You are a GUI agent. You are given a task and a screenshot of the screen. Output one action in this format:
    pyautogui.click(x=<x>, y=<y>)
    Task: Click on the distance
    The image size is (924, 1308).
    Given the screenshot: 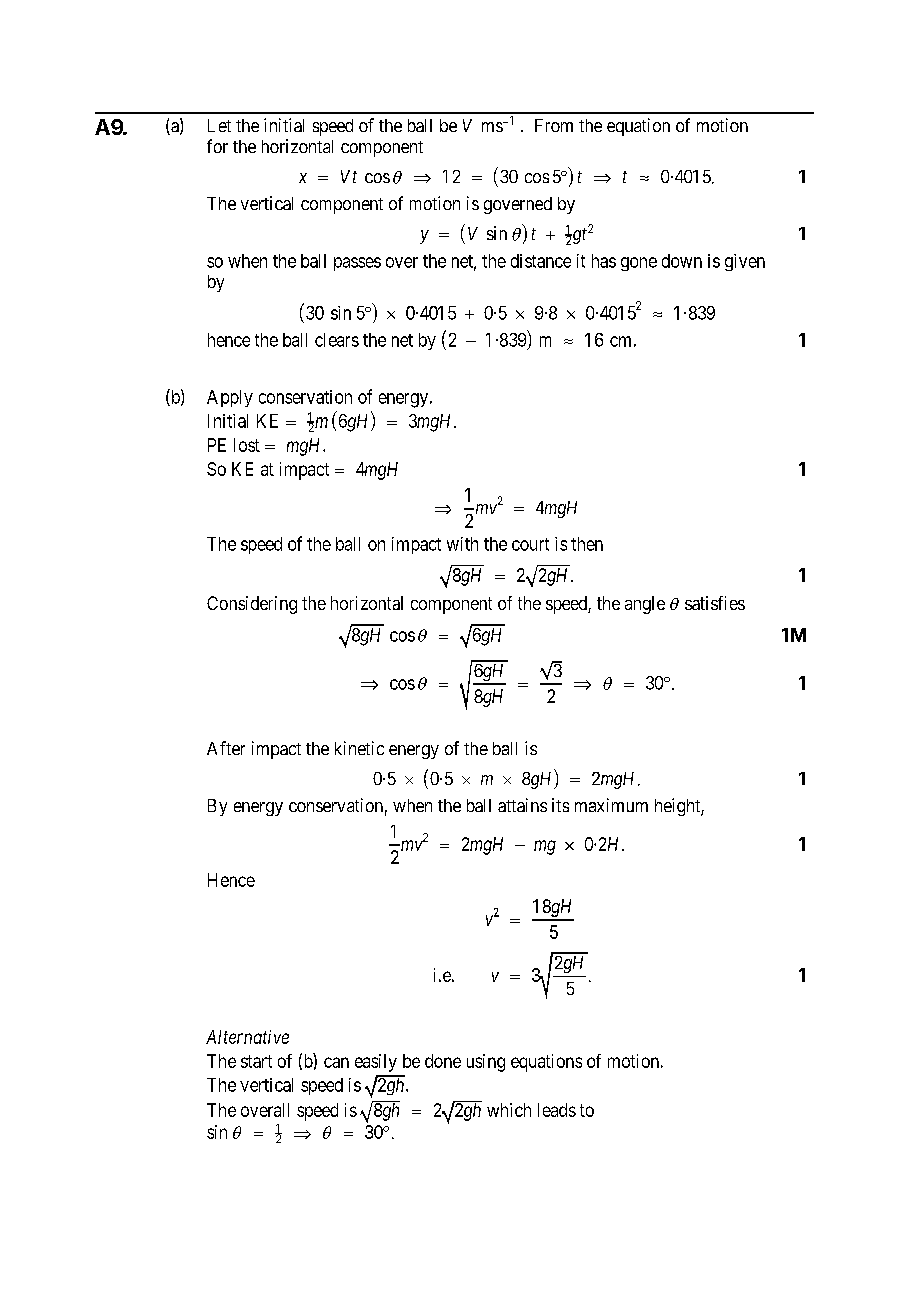 What is the action you would take?
    pyautogui.click(x=541, y=261)
